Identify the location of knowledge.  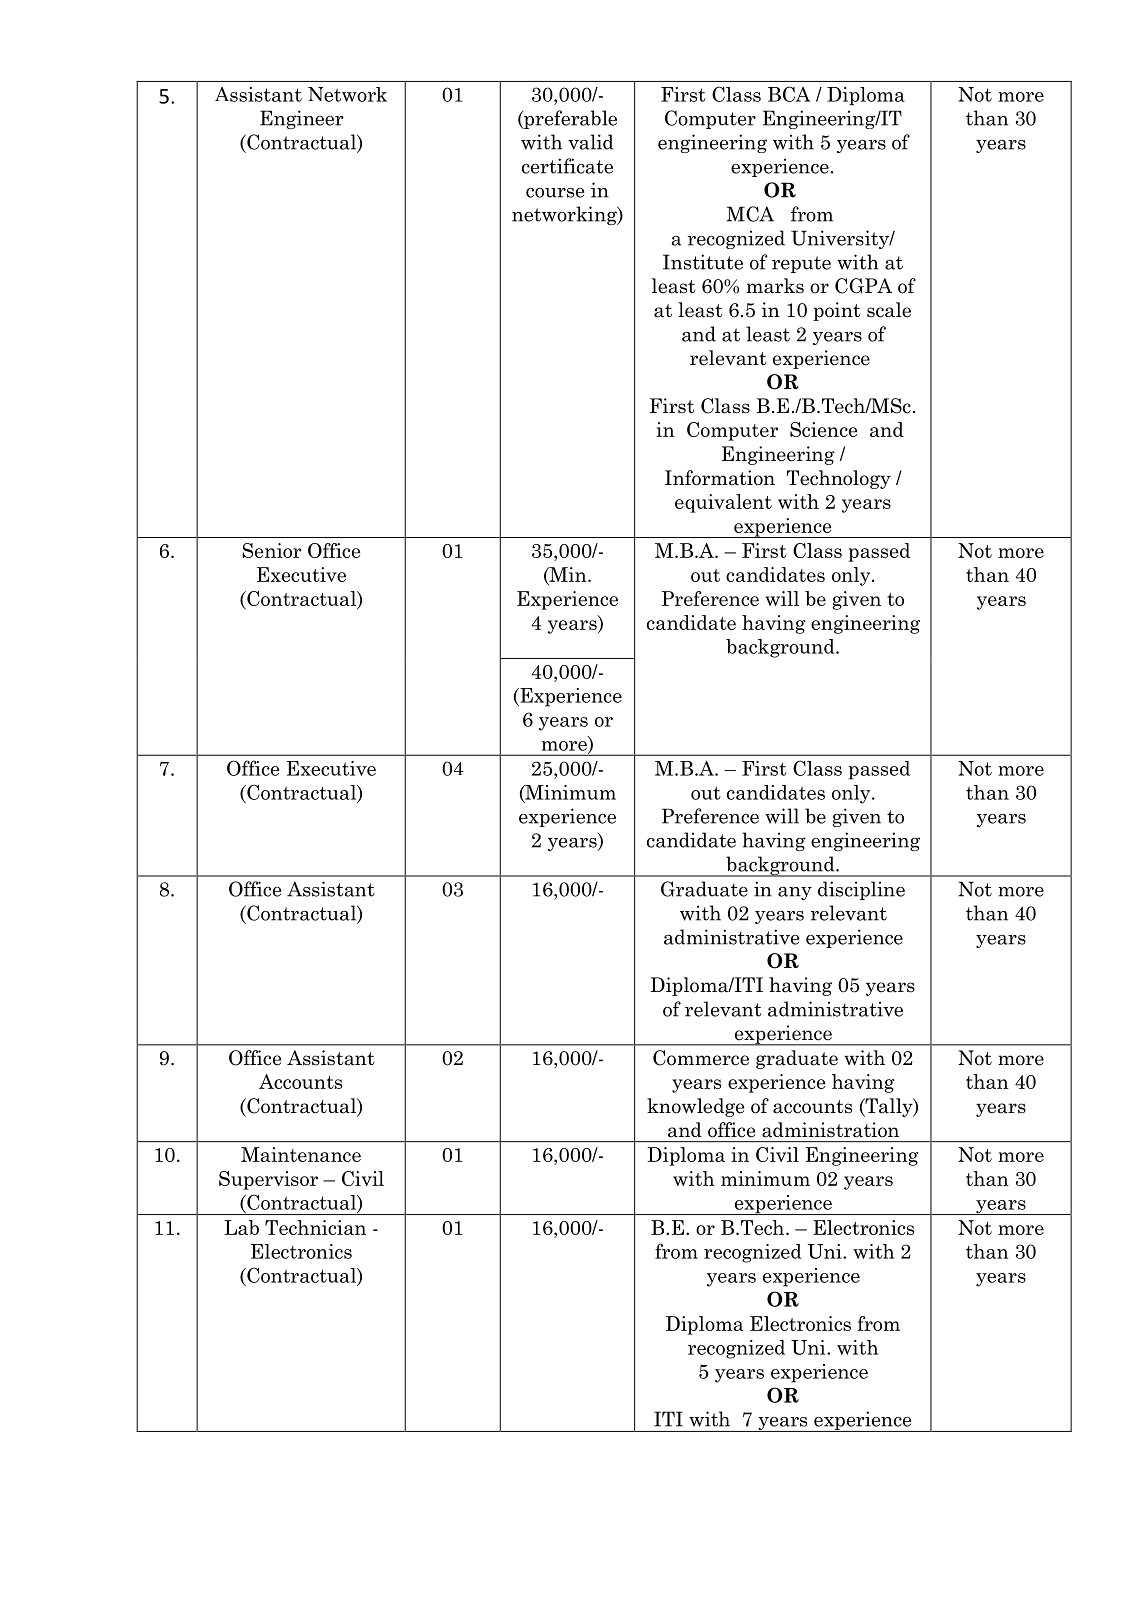
(695, 1107).
